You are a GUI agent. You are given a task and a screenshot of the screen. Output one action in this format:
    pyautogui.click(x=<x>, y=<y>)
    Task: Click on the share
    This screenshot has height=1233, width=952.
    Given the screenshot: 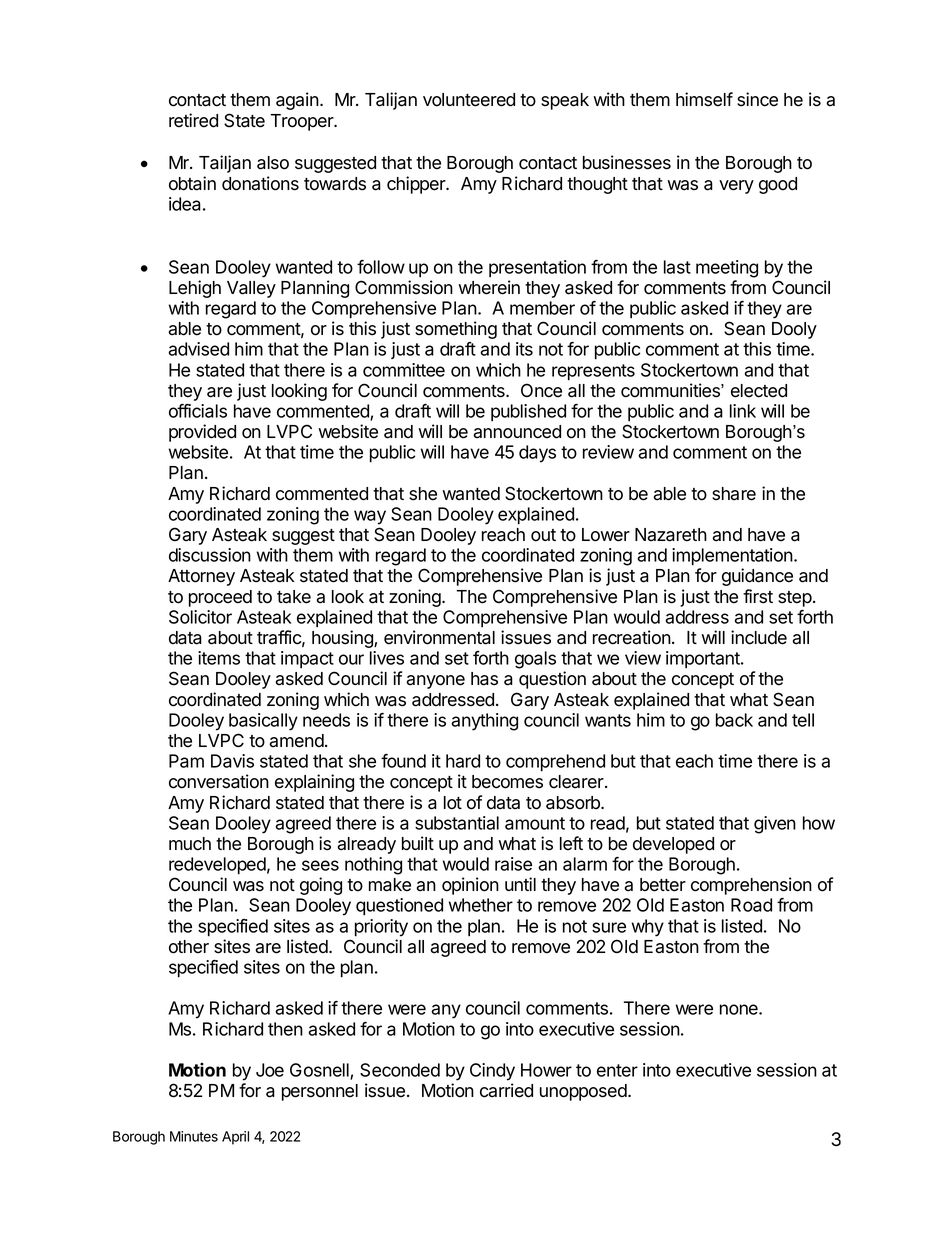 What is the action you would take?
    pyautogui.click(x=734, y=494)
